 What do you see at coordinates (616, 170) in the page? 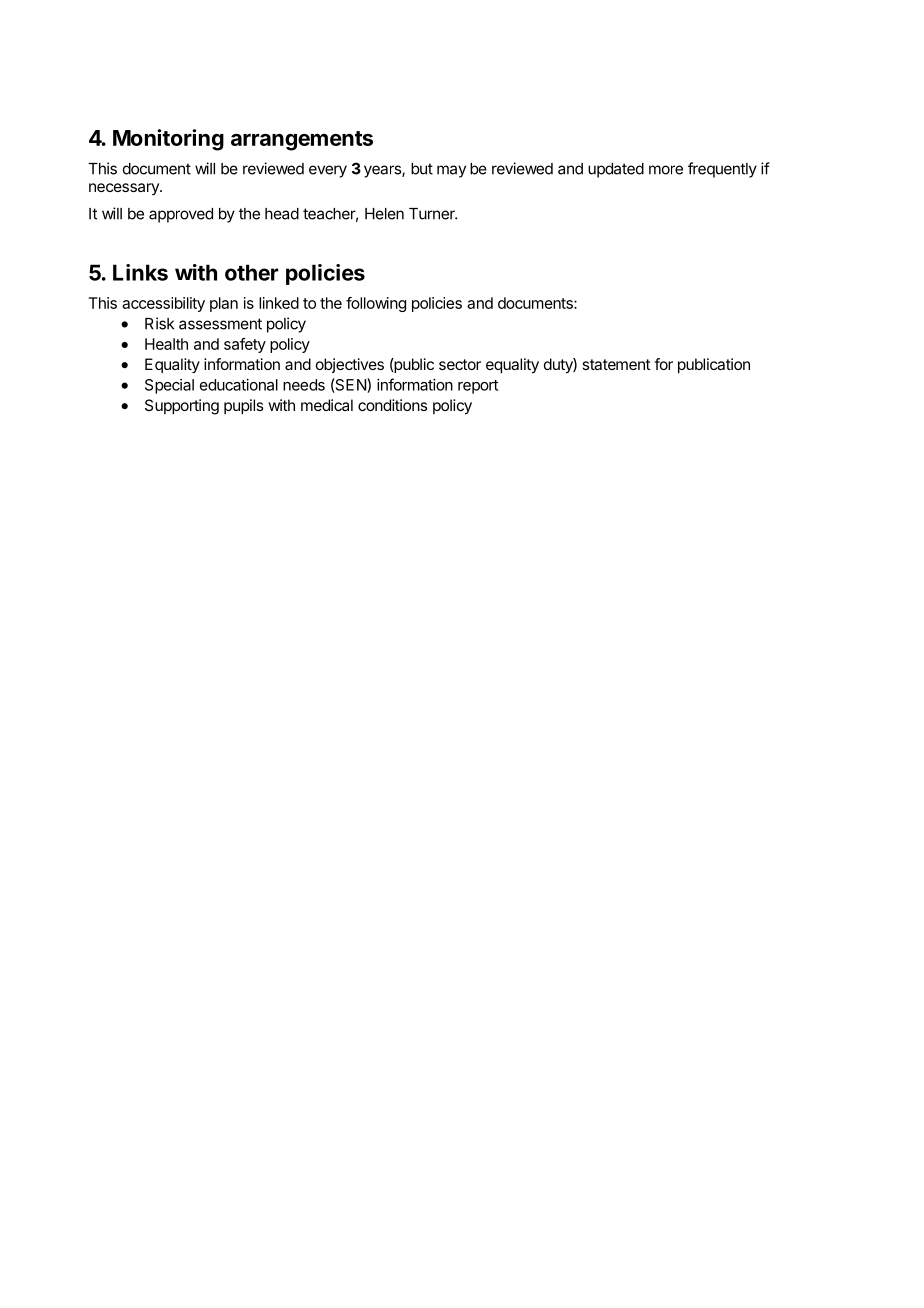
I see `updated` at bounding box center [616, 170].
